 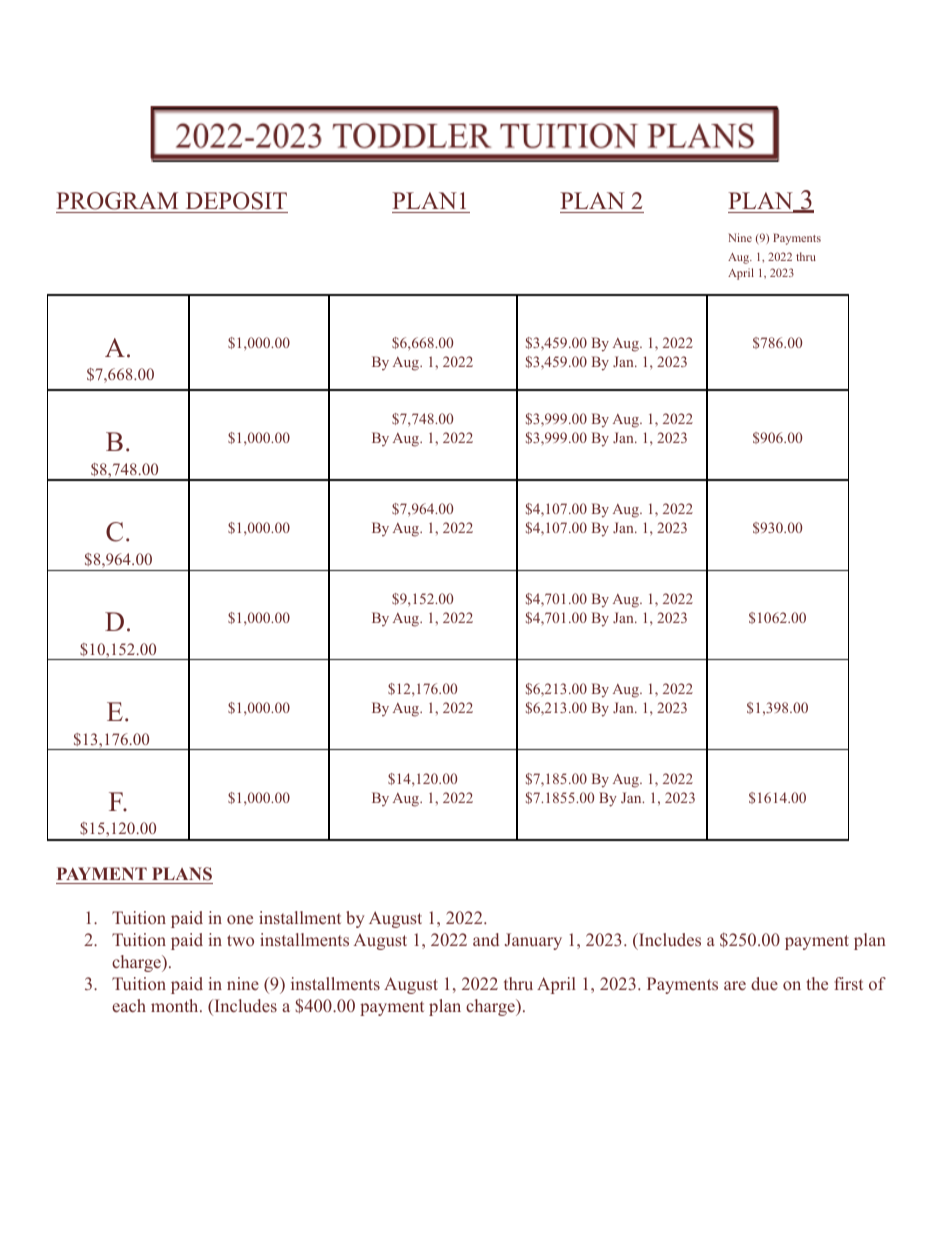 What do you see at coordinates (533, 941) in the screenshot?
I see `January` at bounding box center [533, 941].
